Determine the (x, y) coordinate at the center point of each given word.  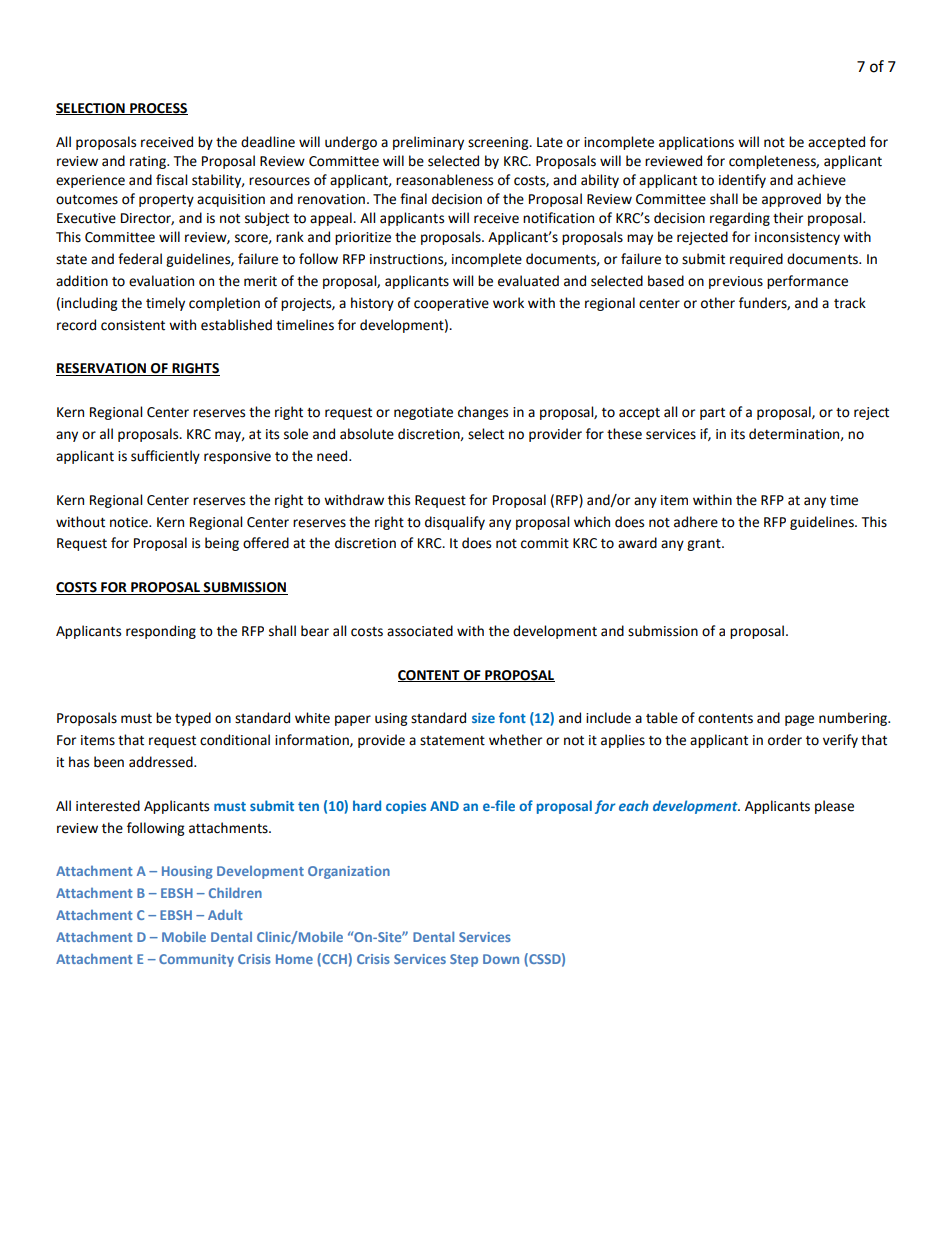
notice (130, 522)
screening (499, 143)
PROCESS (158, 109)
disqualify (455, 523)
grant (705, 545)
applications (696, 143)
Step (464, 960)
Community (196, 960)
